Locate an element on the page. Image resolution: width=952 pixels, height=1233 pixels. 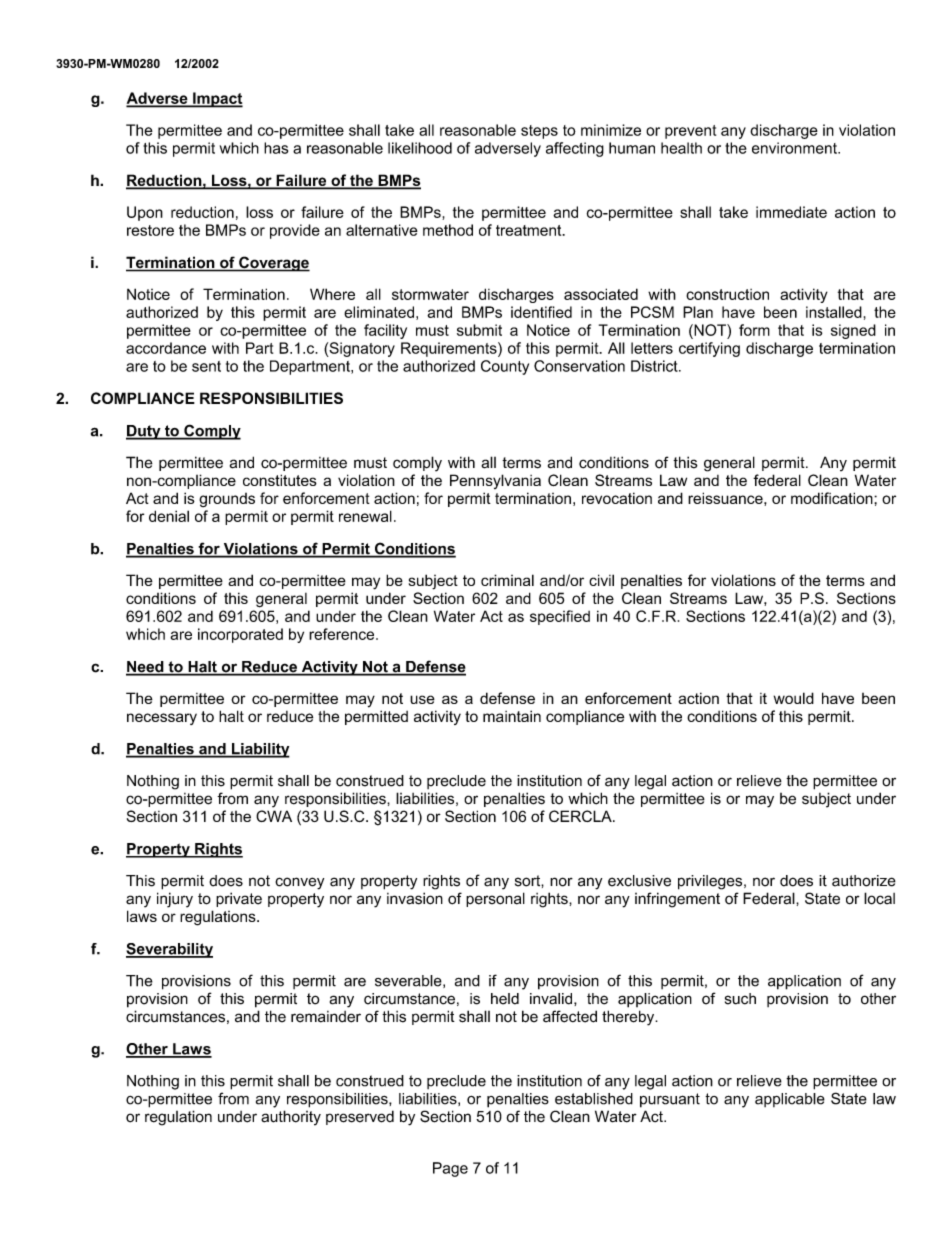
Page is located at coordinates (450, 1169).
